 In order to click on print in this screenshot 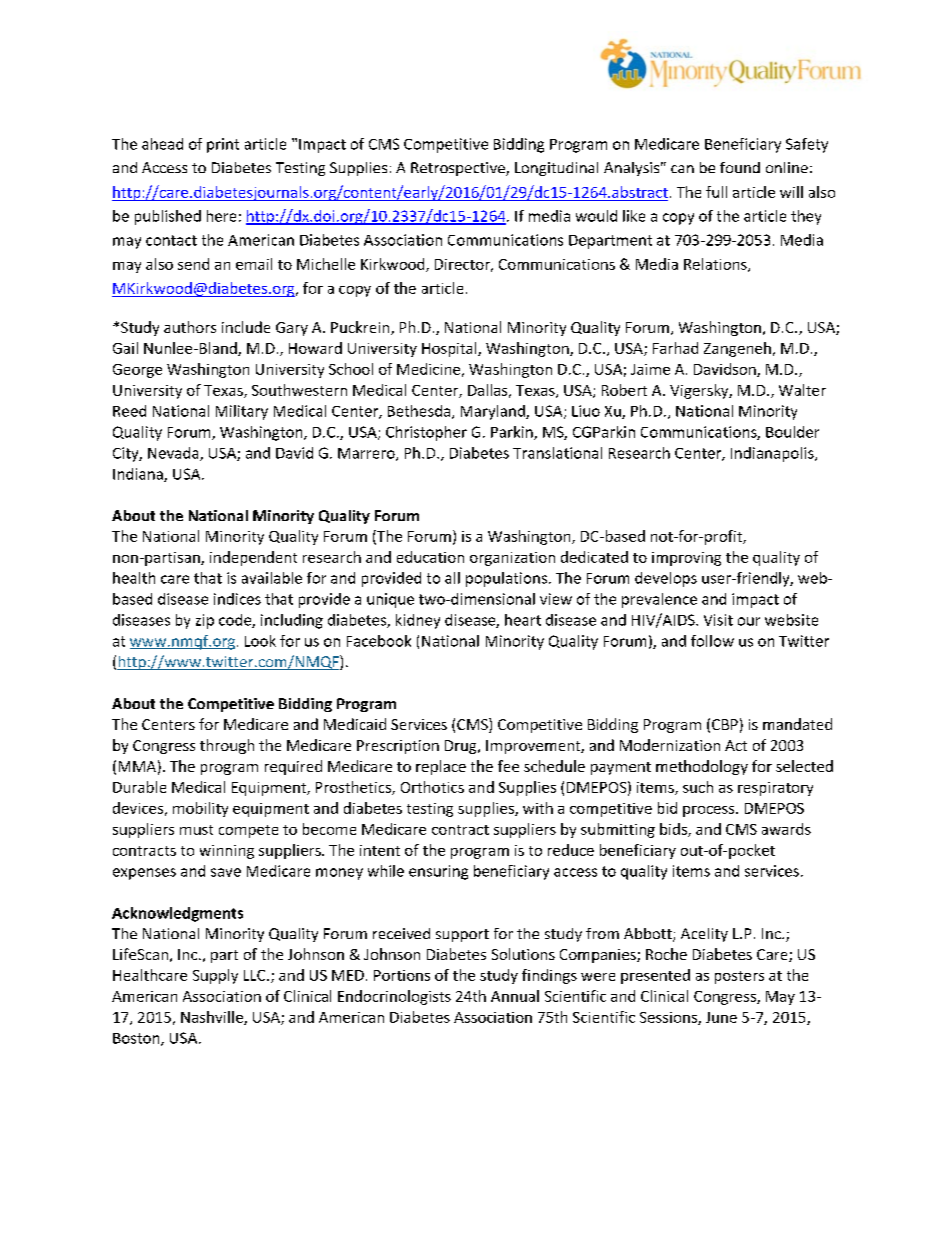, I will do `click(223, 145)`.
